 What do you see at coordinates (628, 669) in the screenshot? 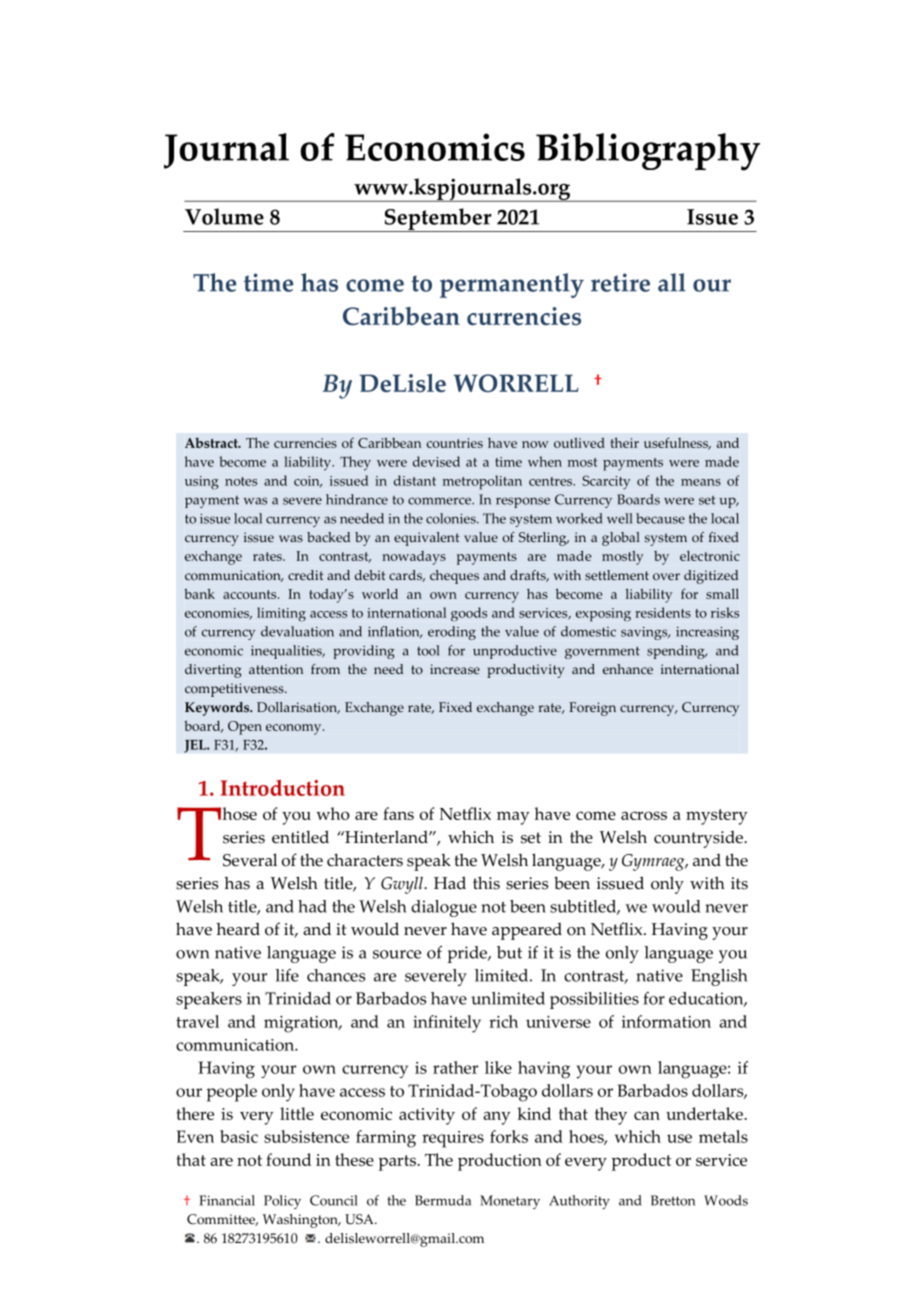
I see `enhance` at bounding box center [628, 669].
